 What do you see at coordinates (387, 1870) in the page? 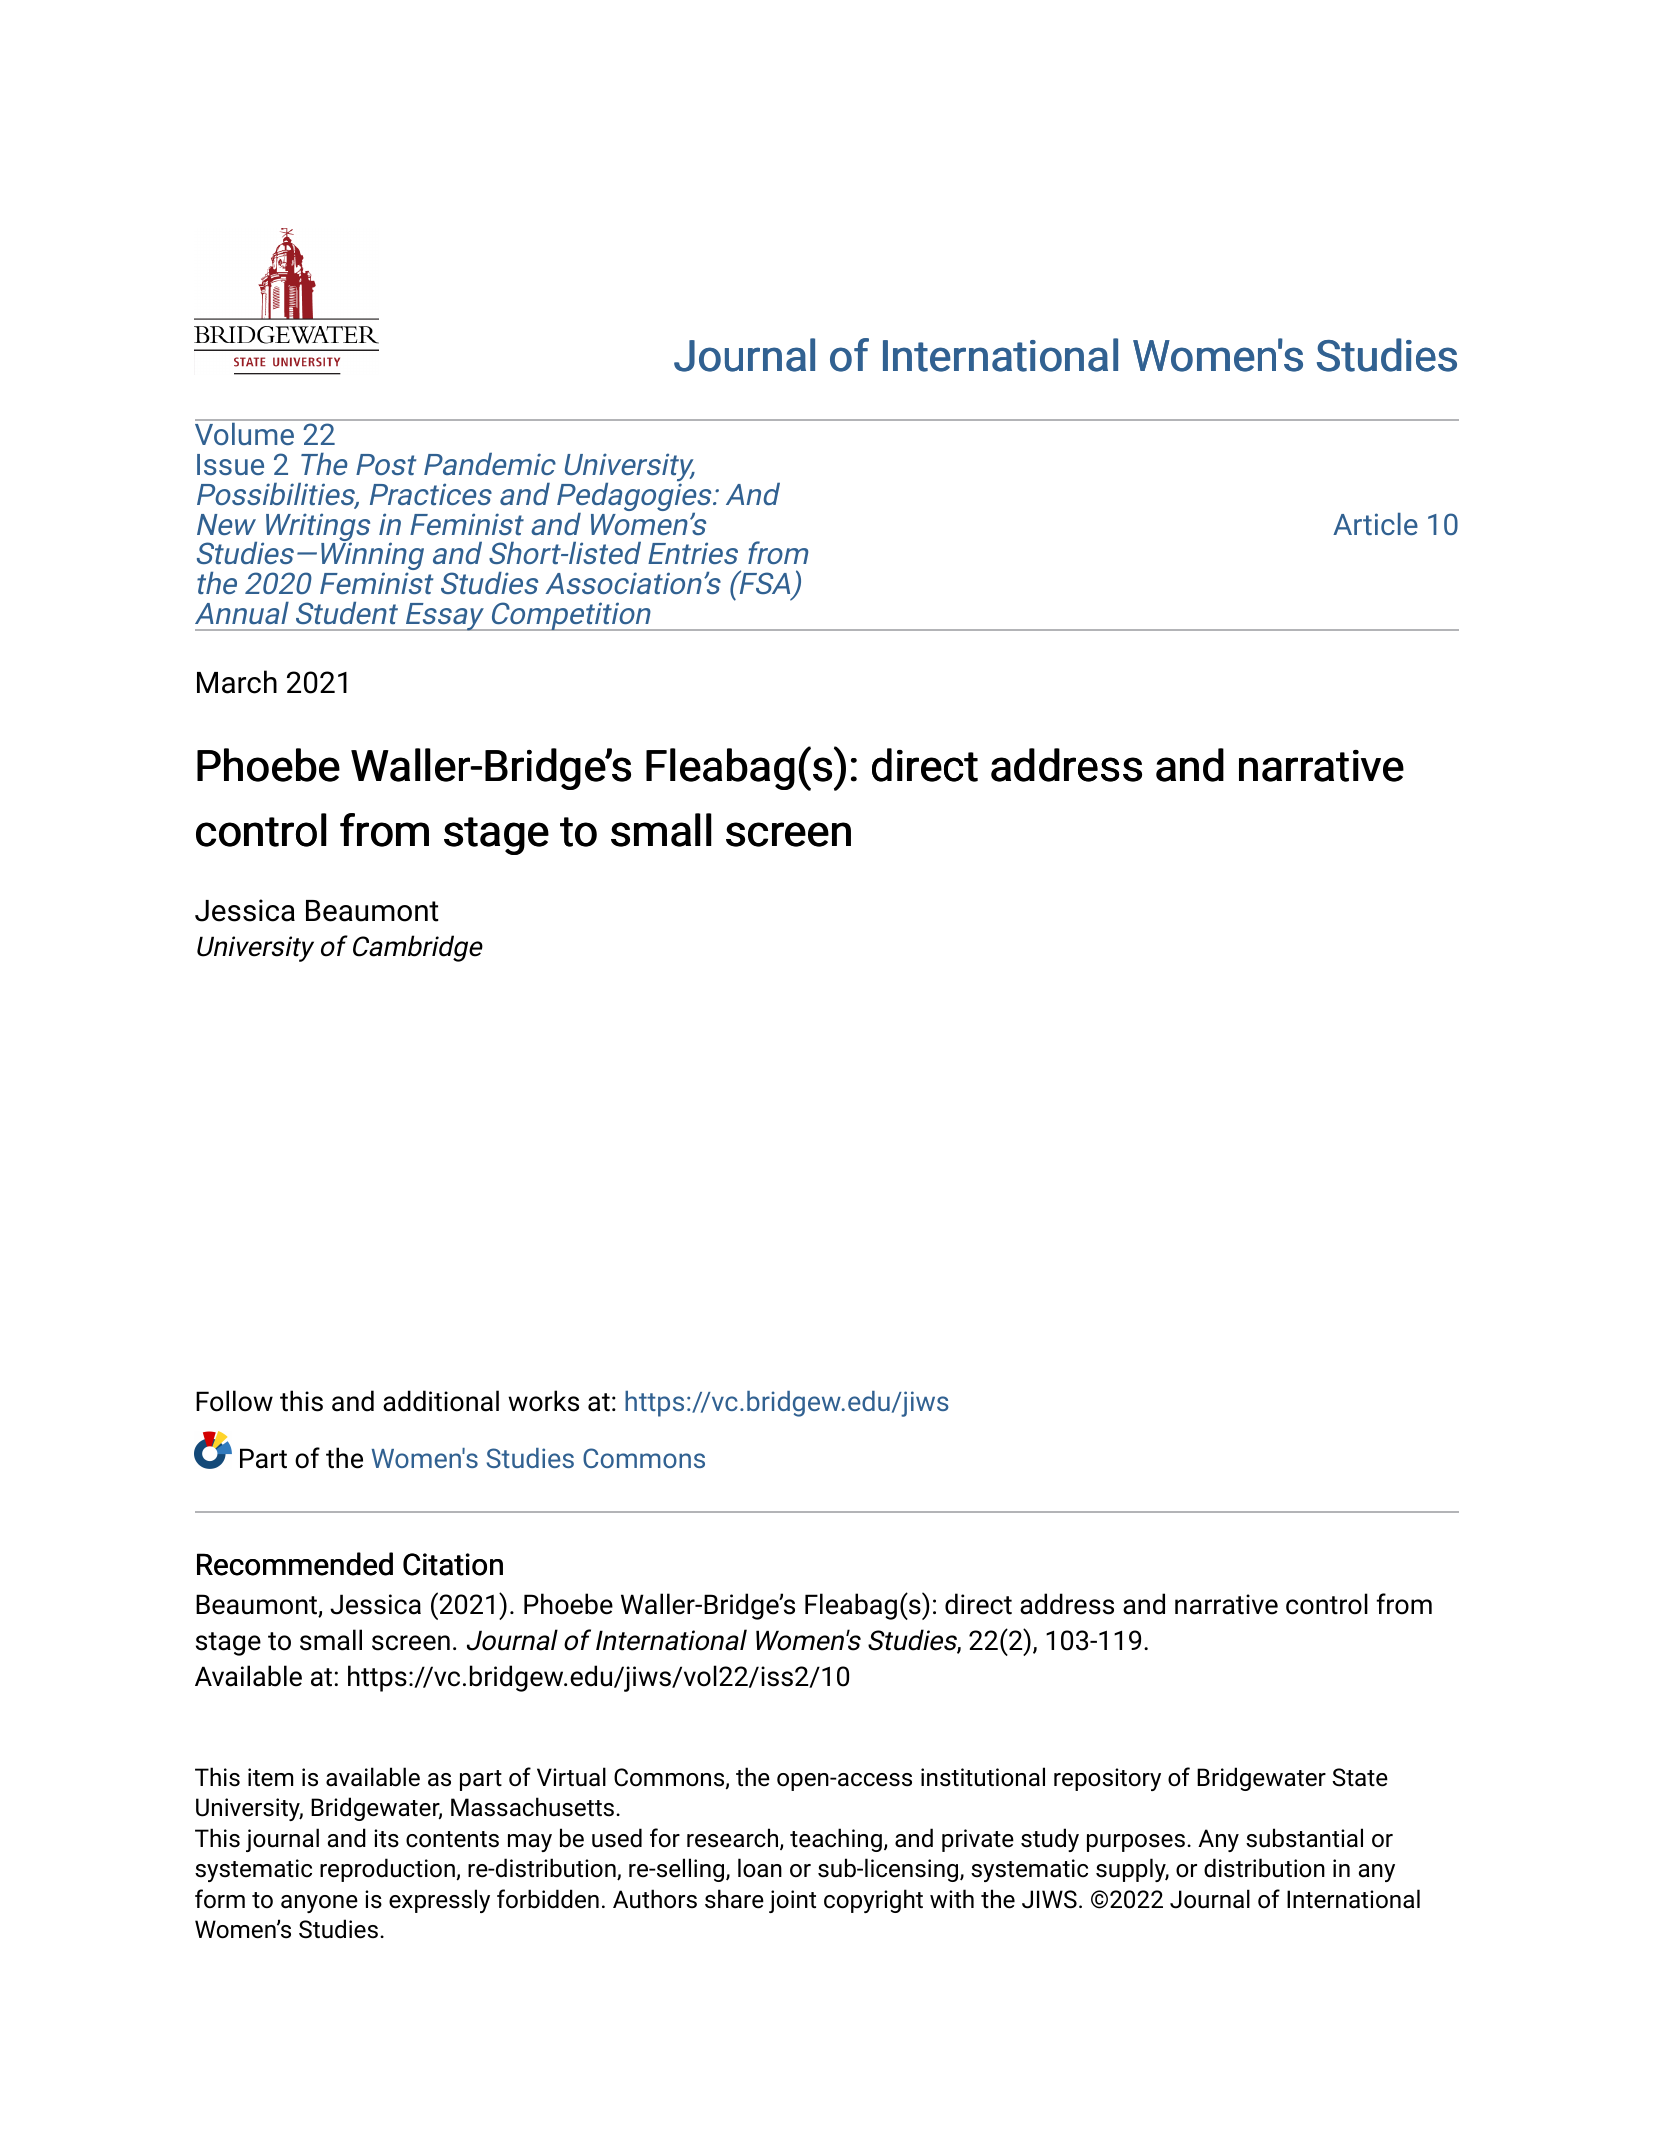
I see `reproduction` at bounding box center [387, 1870].
